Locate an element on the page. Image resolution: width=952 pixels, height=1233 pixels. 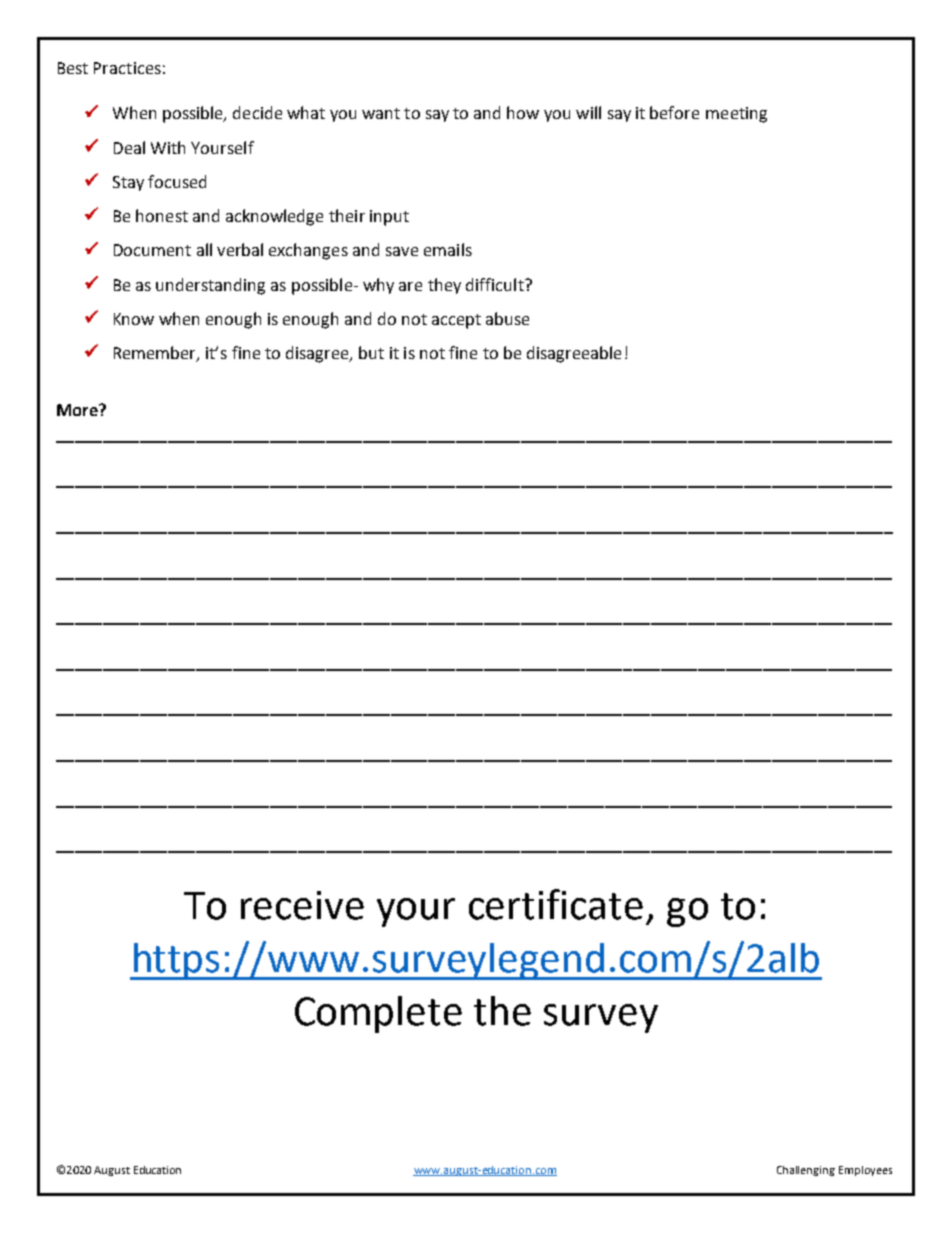
Complete is located at coordinates (378, 1014).
